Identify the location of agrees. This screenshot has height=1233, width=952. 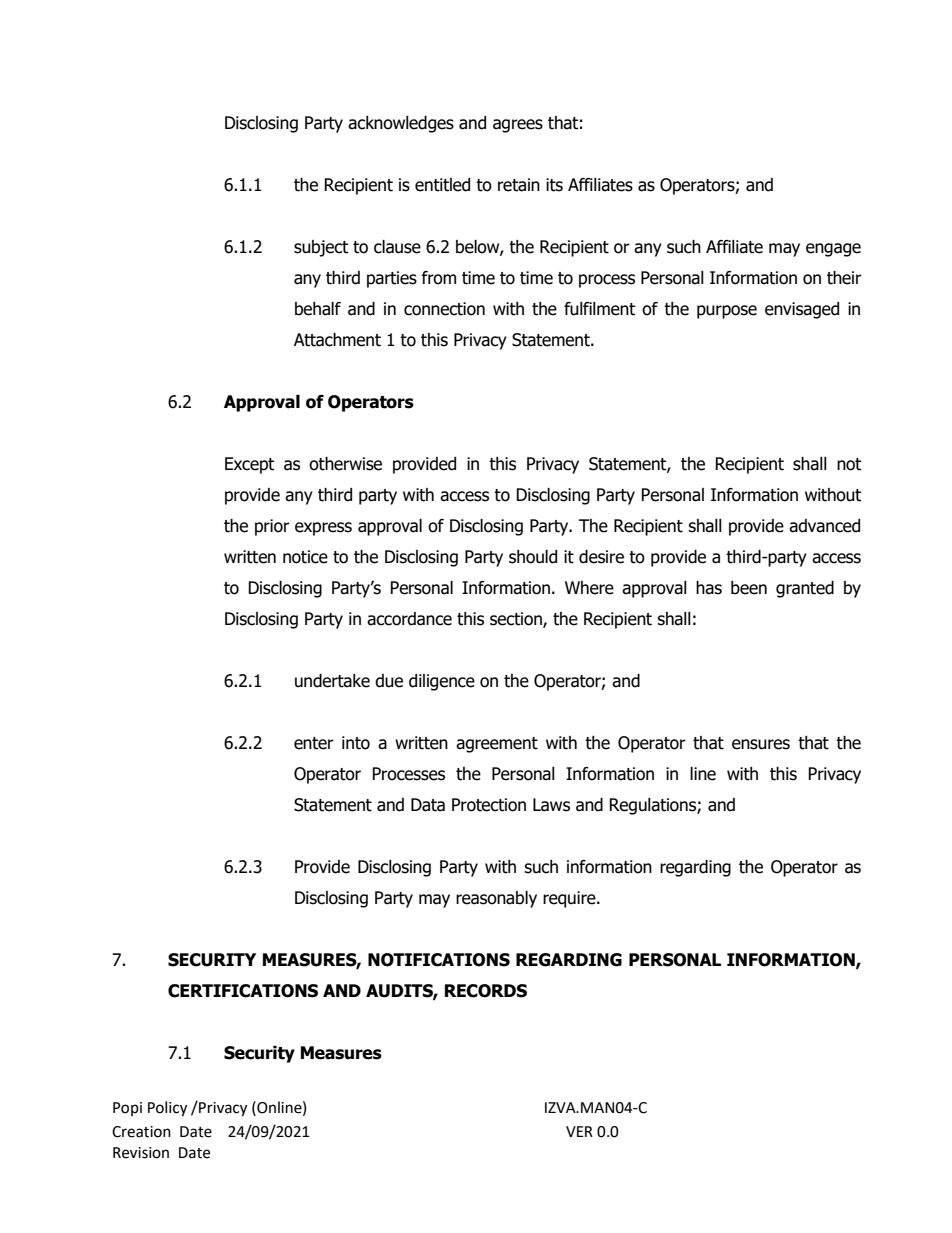
(518, 126).
